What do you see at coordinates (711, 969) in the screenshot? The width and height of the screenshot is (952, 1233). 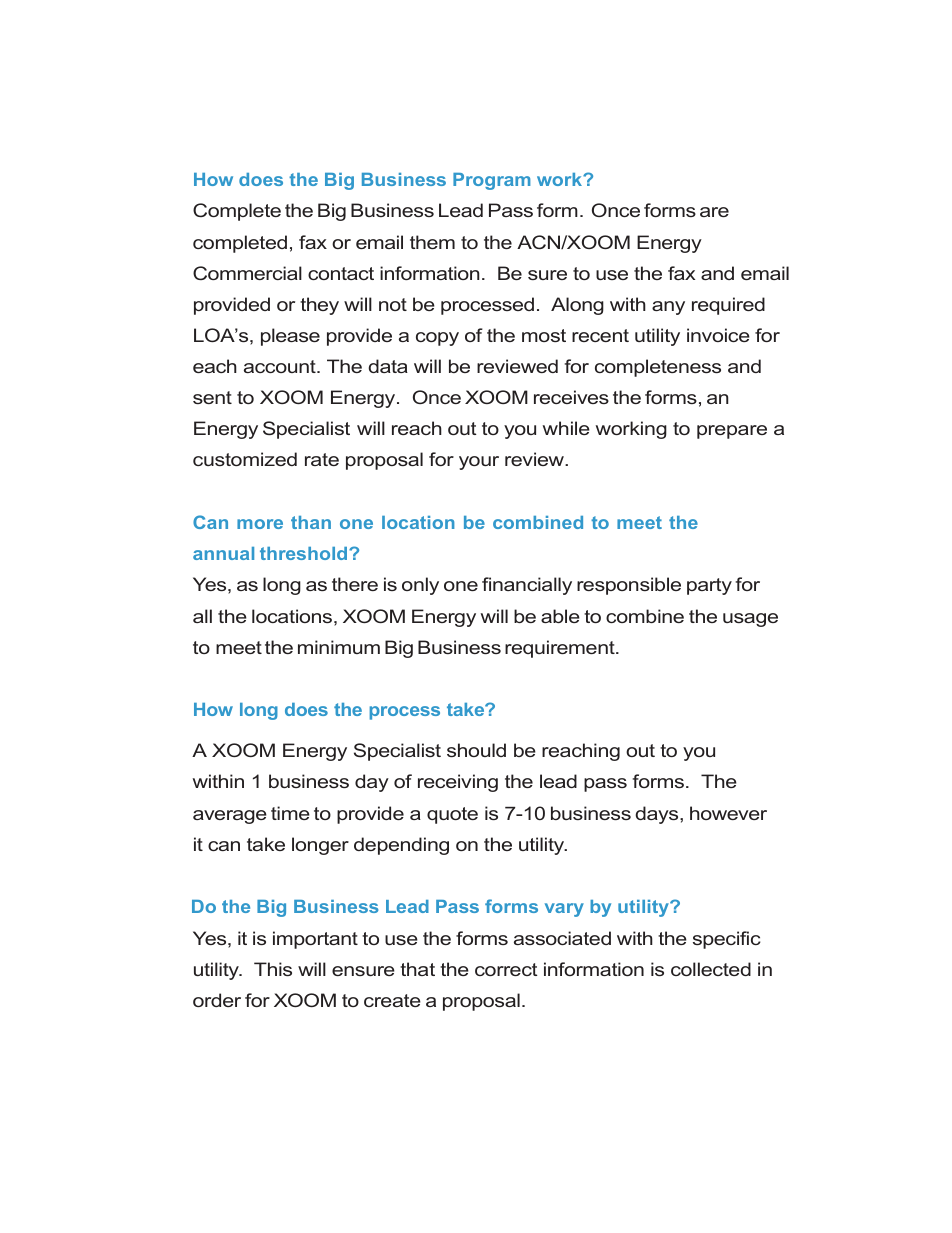 I see `collected` at bounding box center [711, 969].
